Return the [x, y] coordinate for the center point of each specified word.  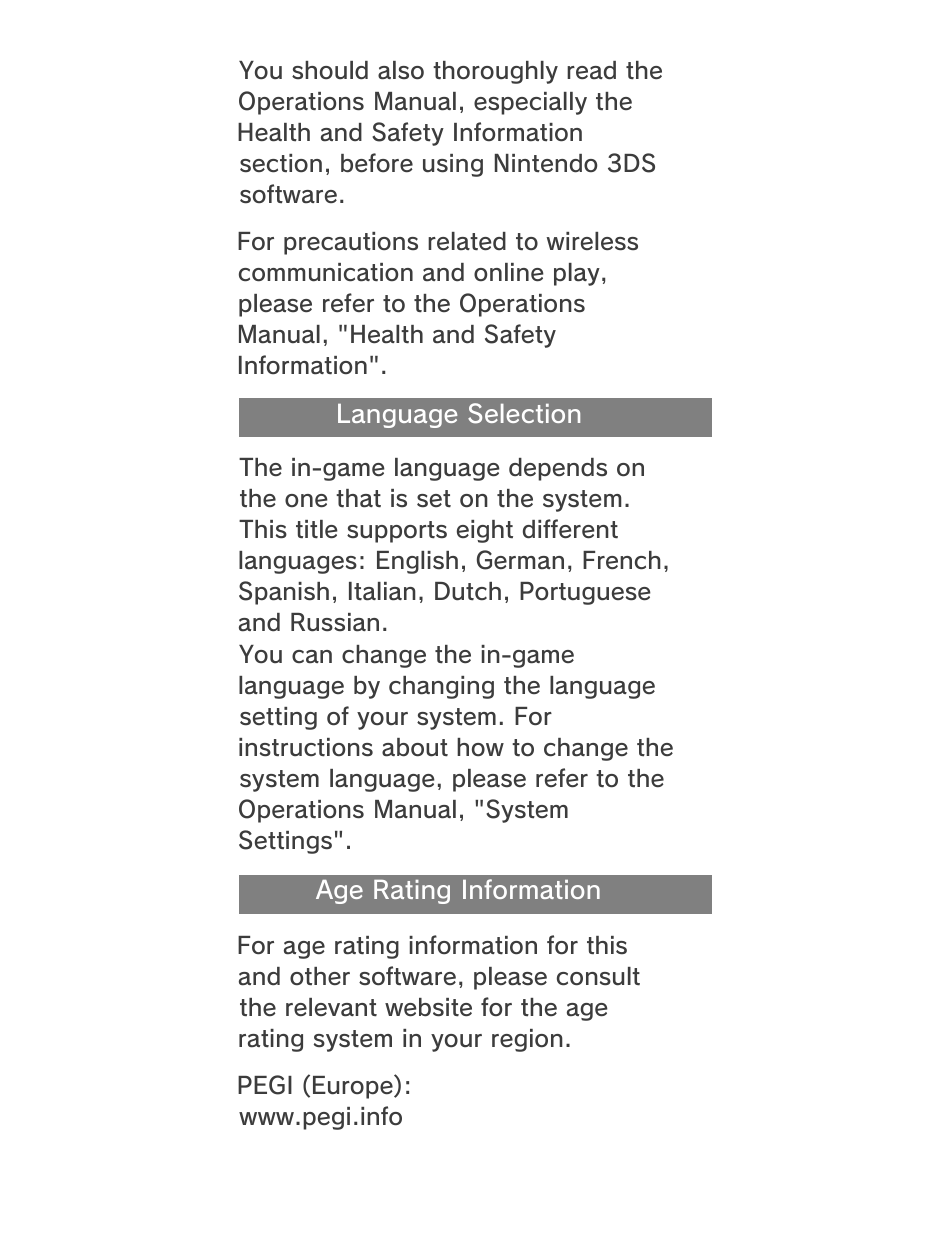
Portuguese [585, 593]
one [306, 501]
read [591, 70]
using [453, 165]
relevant [331, 1007]
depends [558, 469]
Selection [524, 413]
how [480, 747]
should [330, 70]
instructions [306, 747]
